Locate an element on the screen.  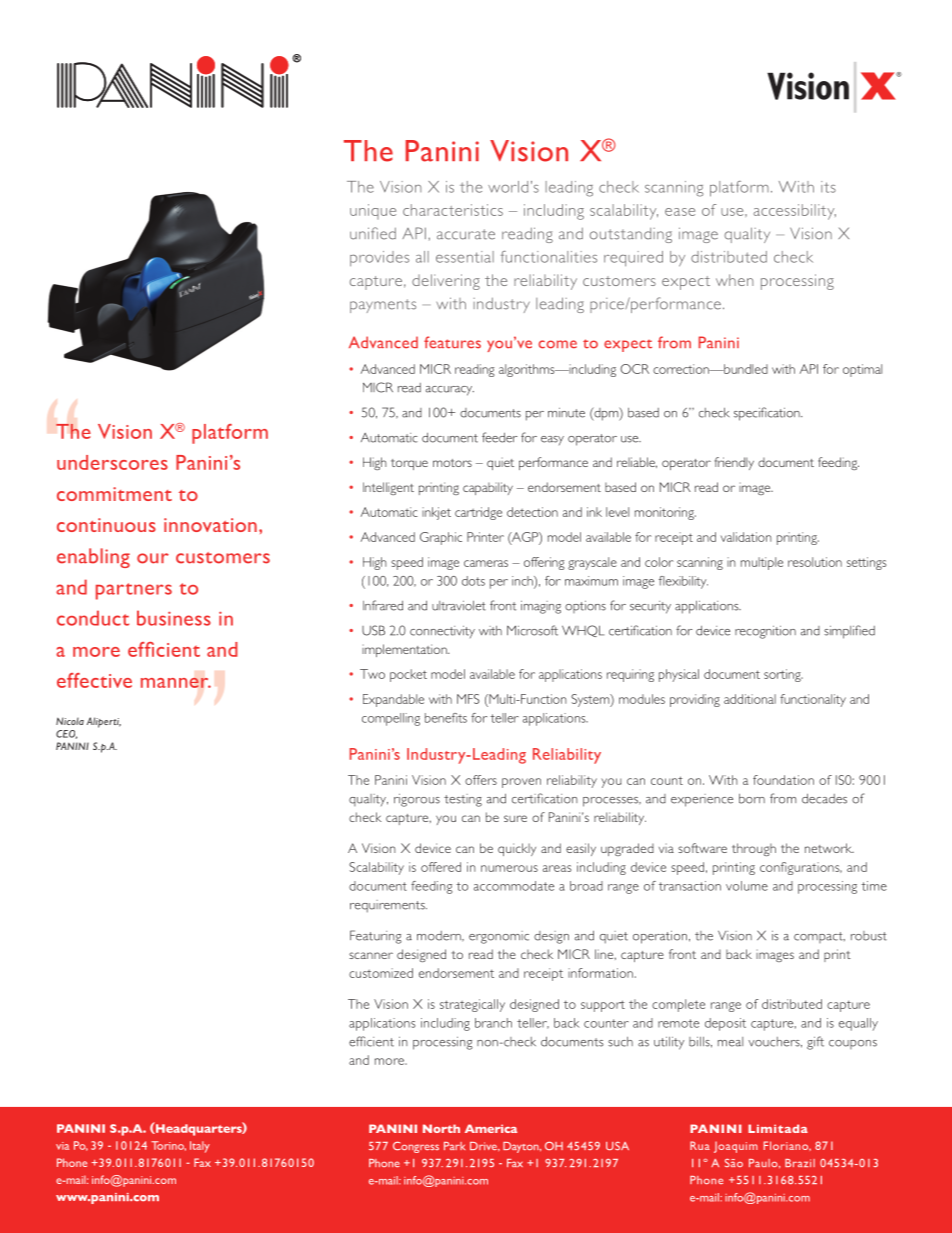
accurate is located at coordinates (466, 234).
